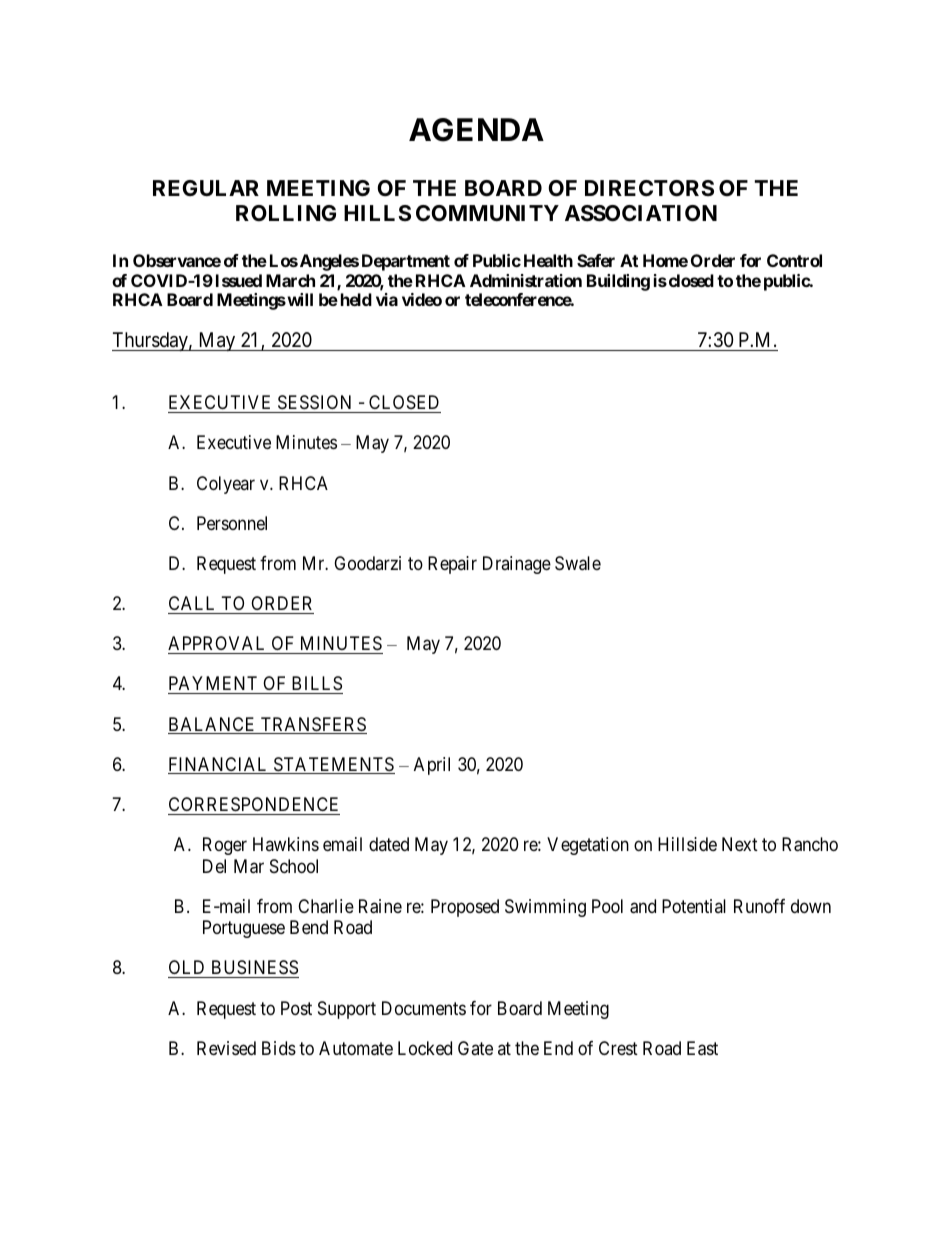 Image resolution: width=952 pixels, height=1233 pixels. What do you see at coordinates (517, 565) in the document?
I see `Drainage` at bounding box center [517, 565].
